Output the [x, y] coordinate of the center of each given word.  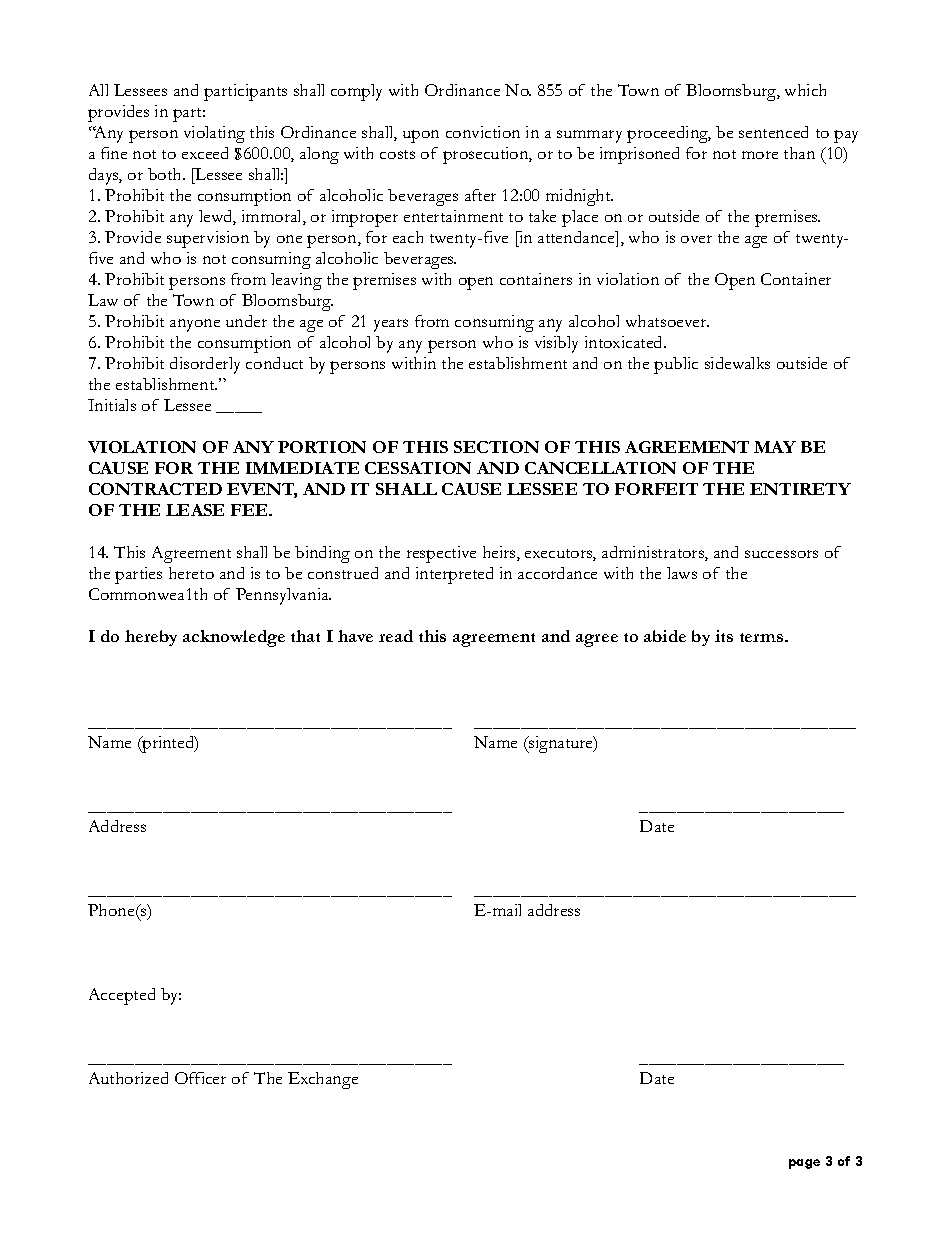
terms [763, 637]
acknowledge [234, 638]
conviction [483, 132]
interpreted [454, 575]
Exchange [323, 1080]
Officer [200, 1078]
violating [214, 134]
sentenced [773, 132]
